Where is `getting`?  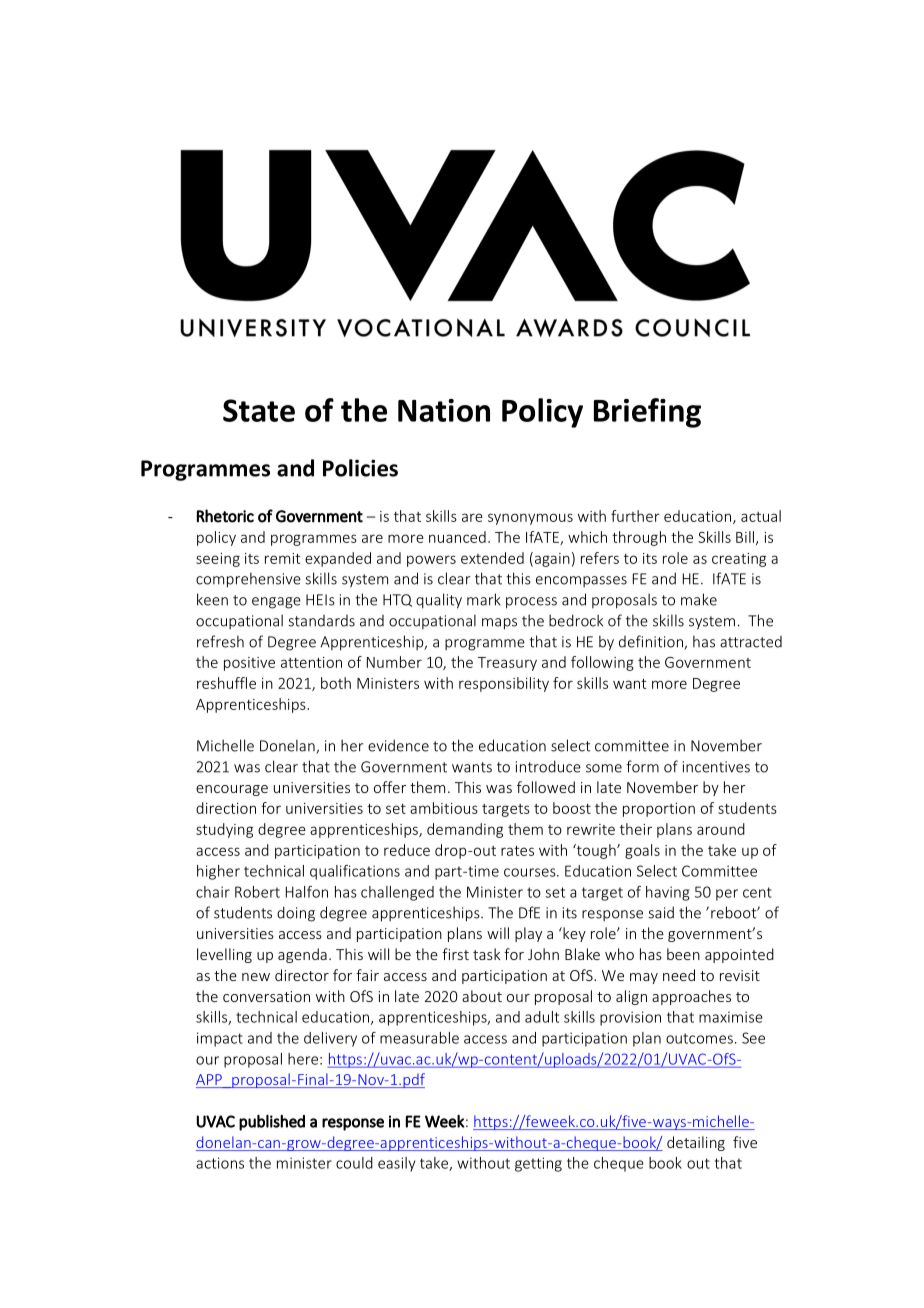 getting is located at coordinates (538, 1164).
